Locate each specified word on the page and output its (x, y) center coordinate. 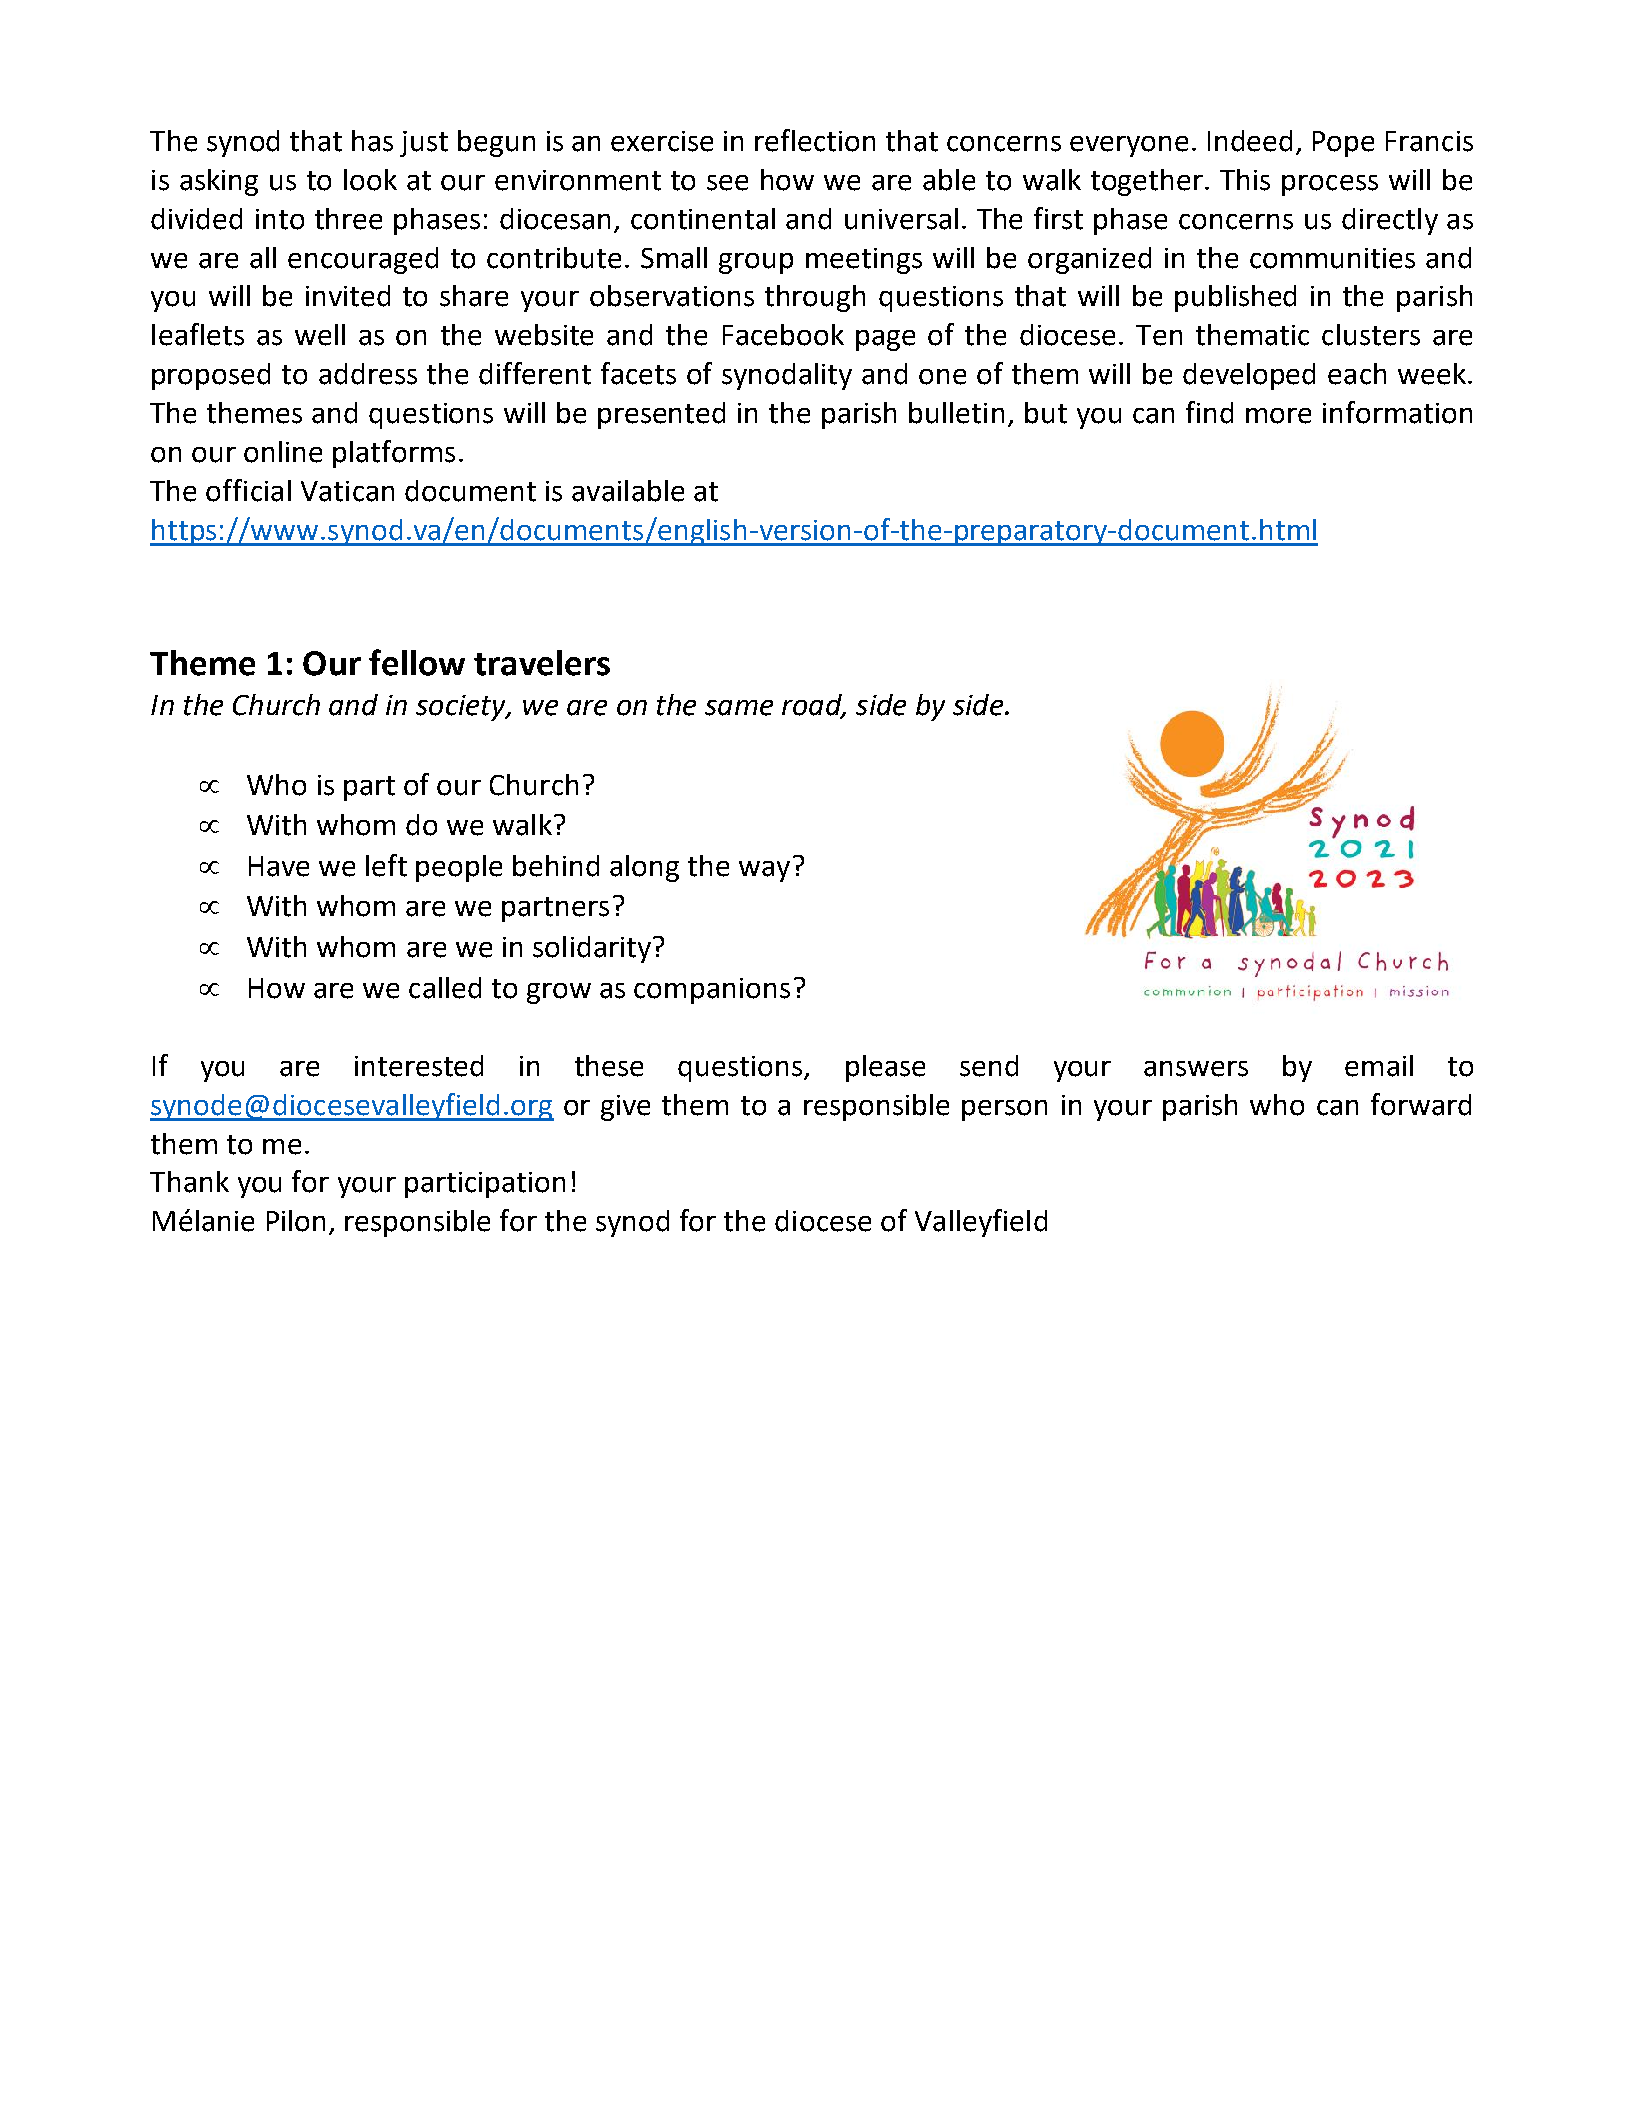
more (1278, 416)
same (739, 708)
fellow (417, 662)
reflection (815, 140)
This (1245, 180)
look (370, 180)
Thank (189, 1182)
